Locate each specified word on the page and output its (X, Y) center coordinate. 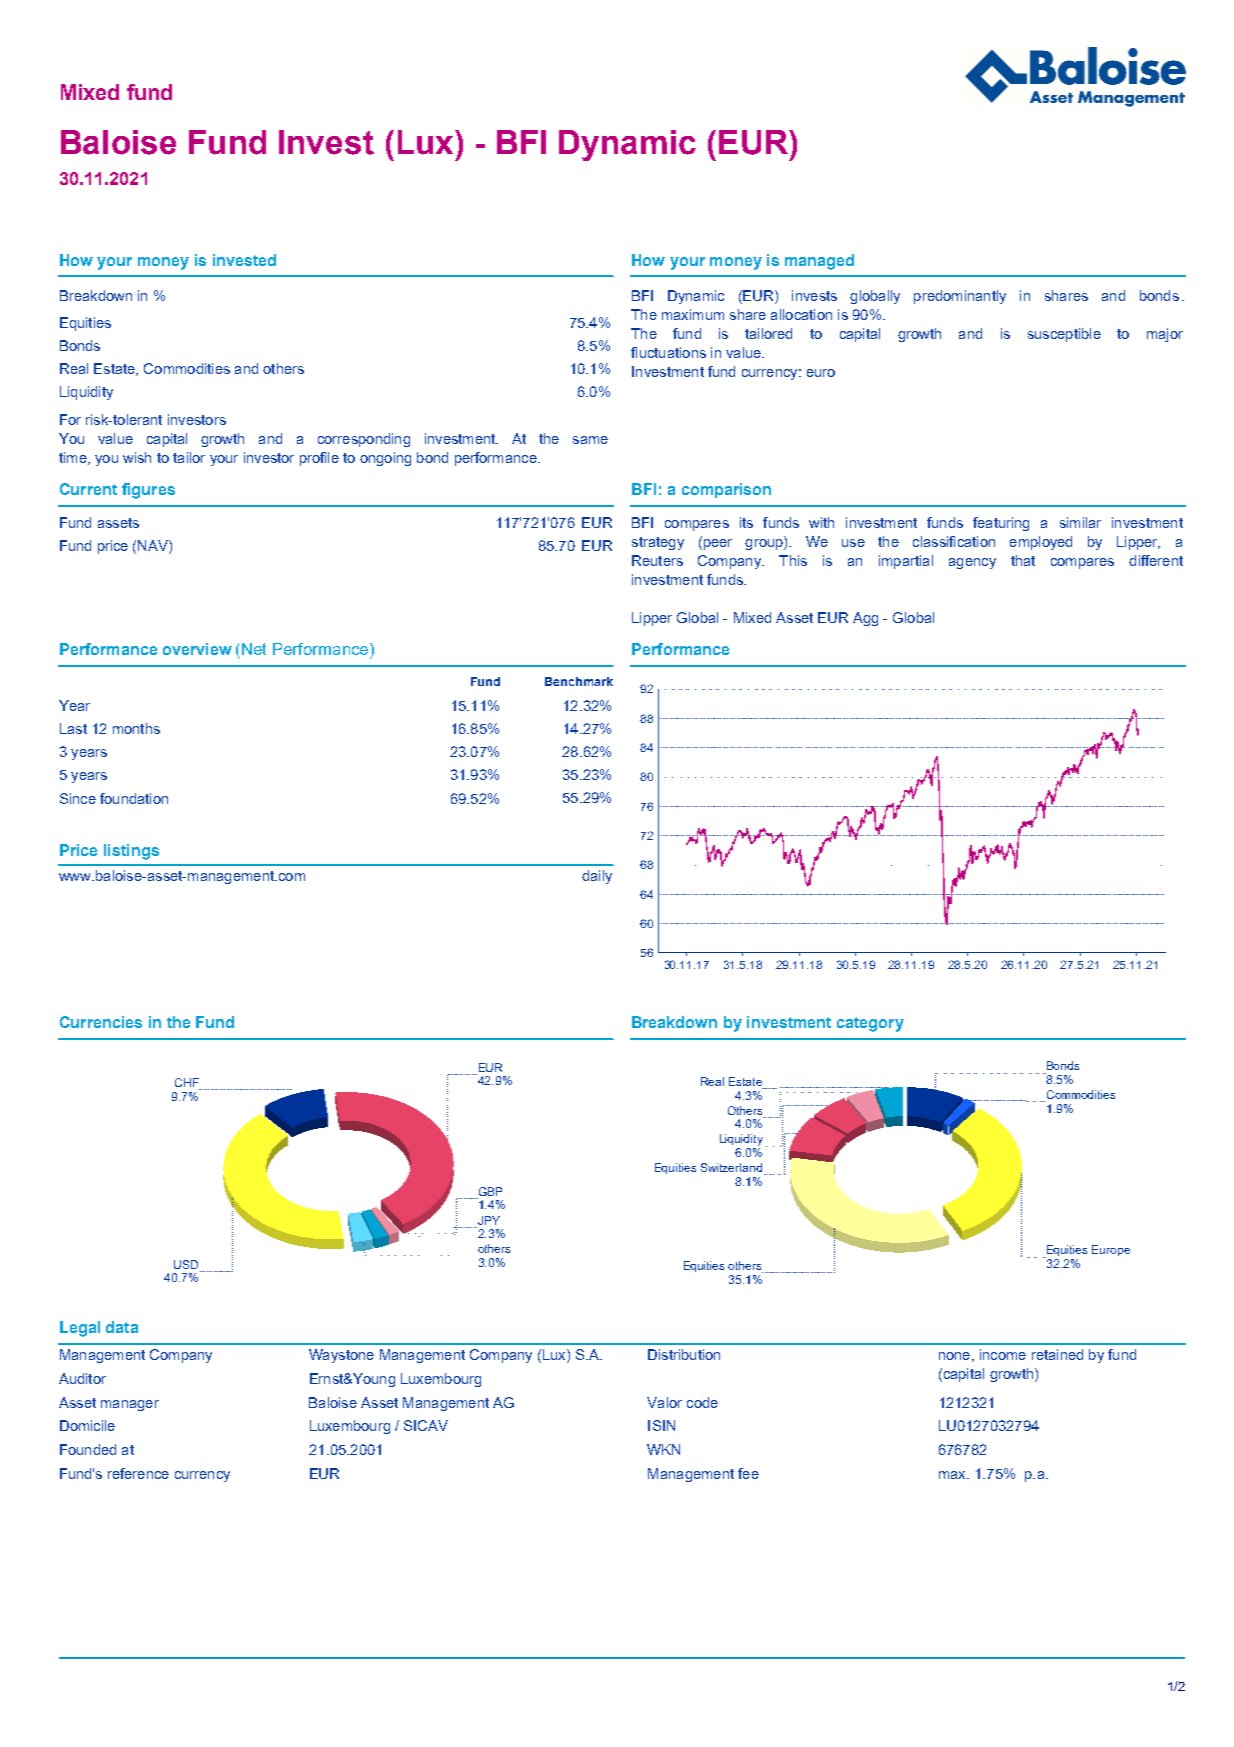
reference (138, 1473)
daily (597, 877)
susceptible (1064, 335)
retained (1057, 1354)
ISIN (661, 1425)
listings (131, 852)
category (870, 1024)
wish (137, 457)
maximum (693, 314)
